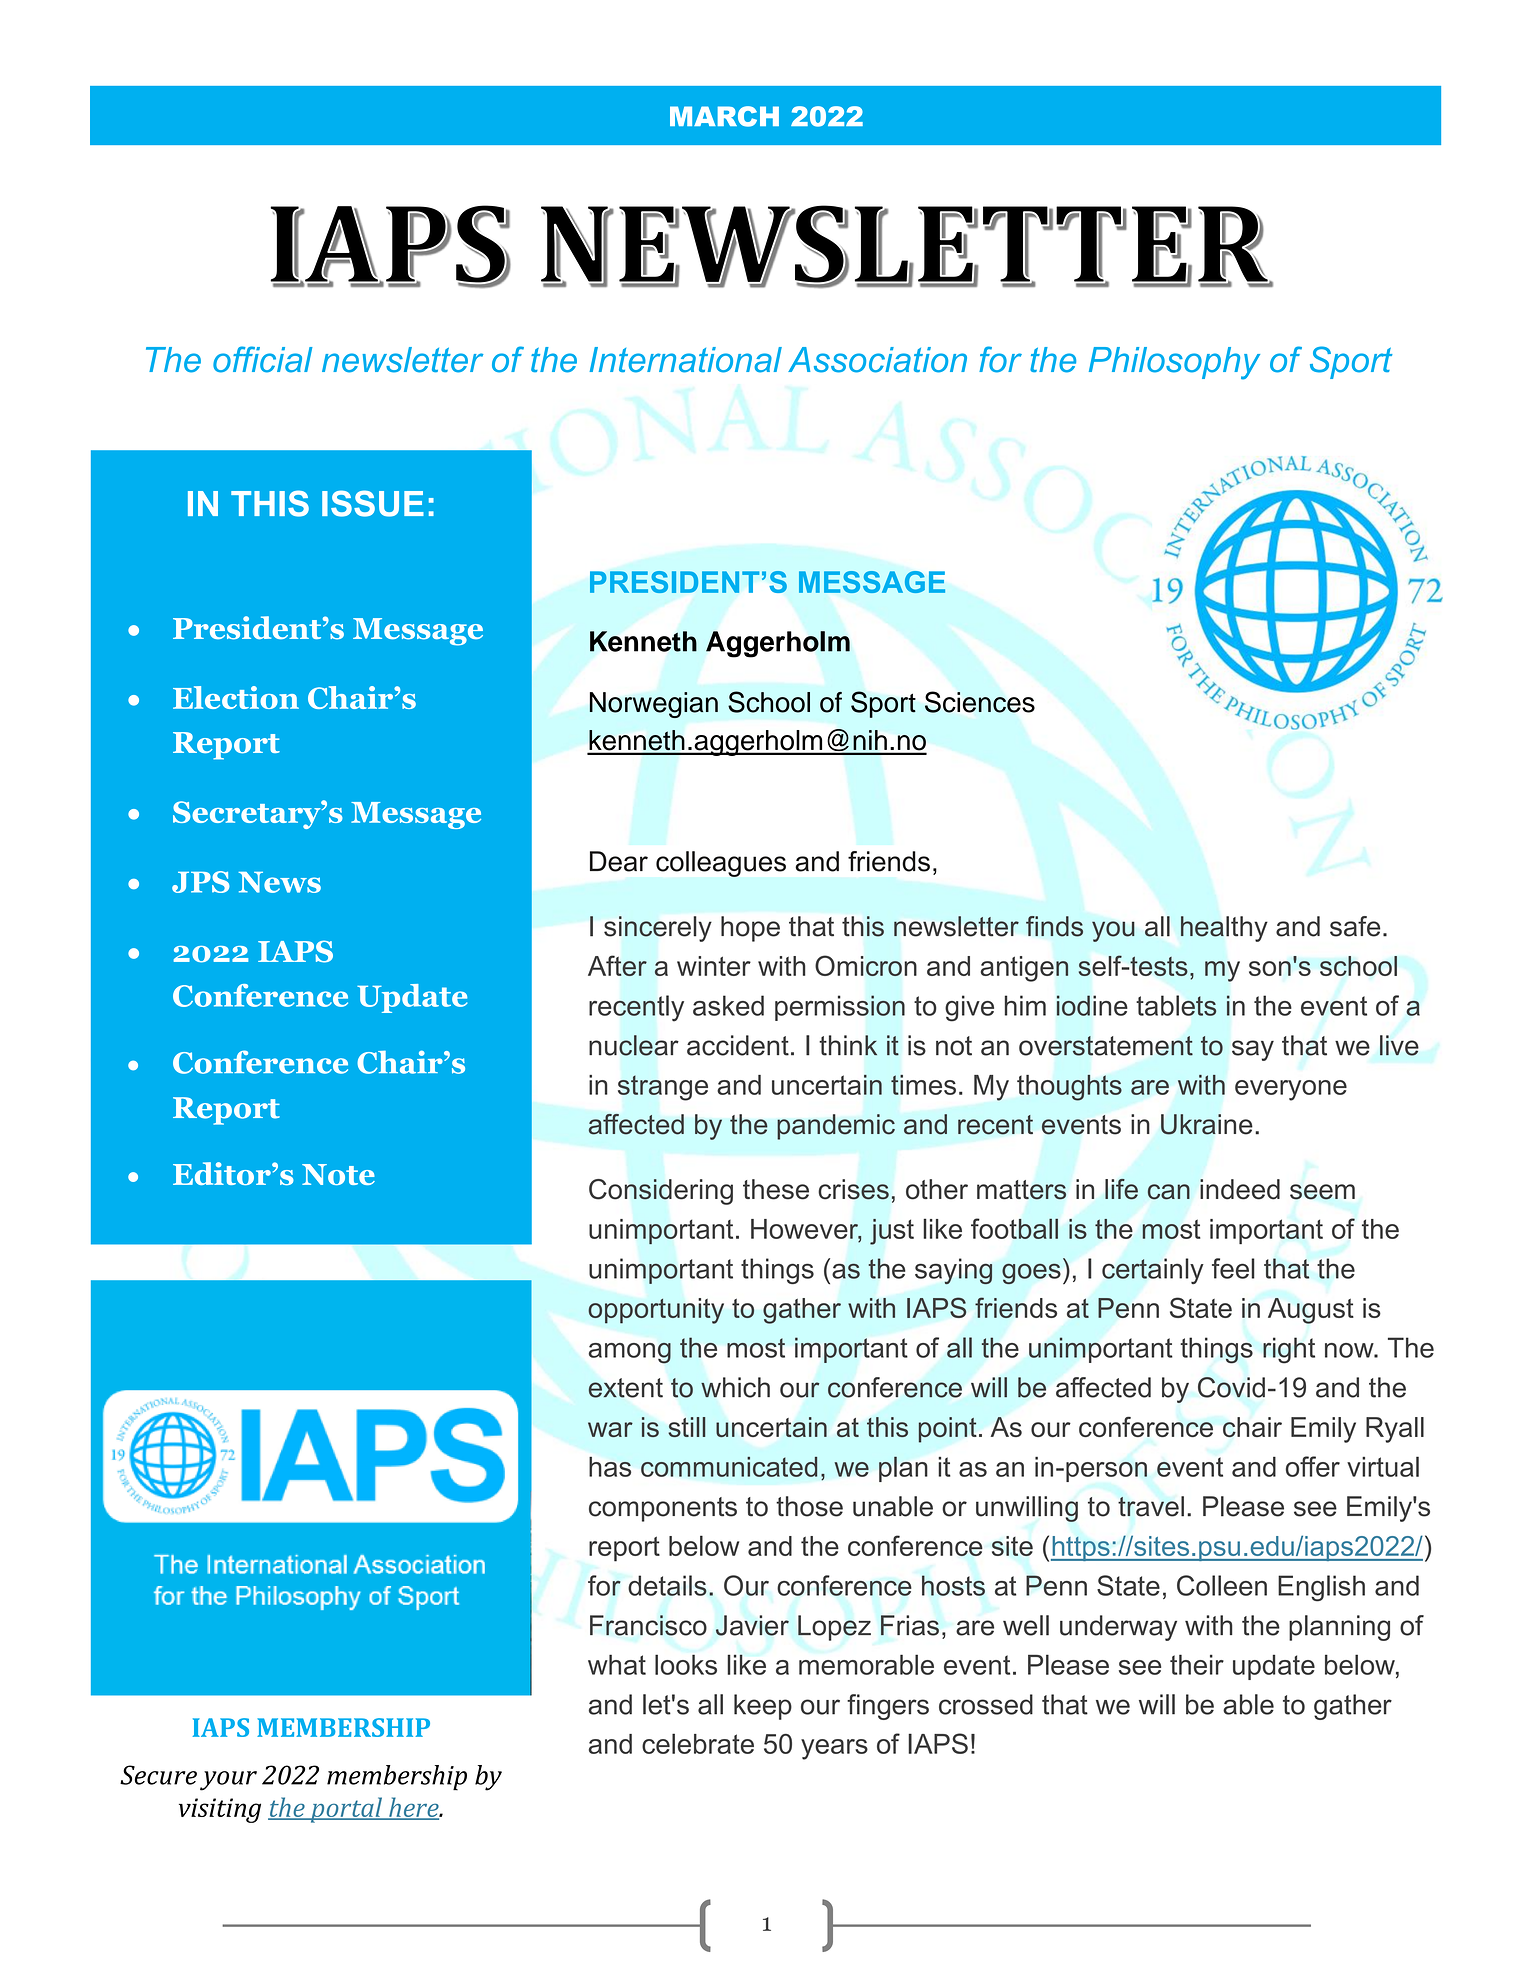 This document has height=1985, width=1533. I want to click on official, so click(263, 359).
